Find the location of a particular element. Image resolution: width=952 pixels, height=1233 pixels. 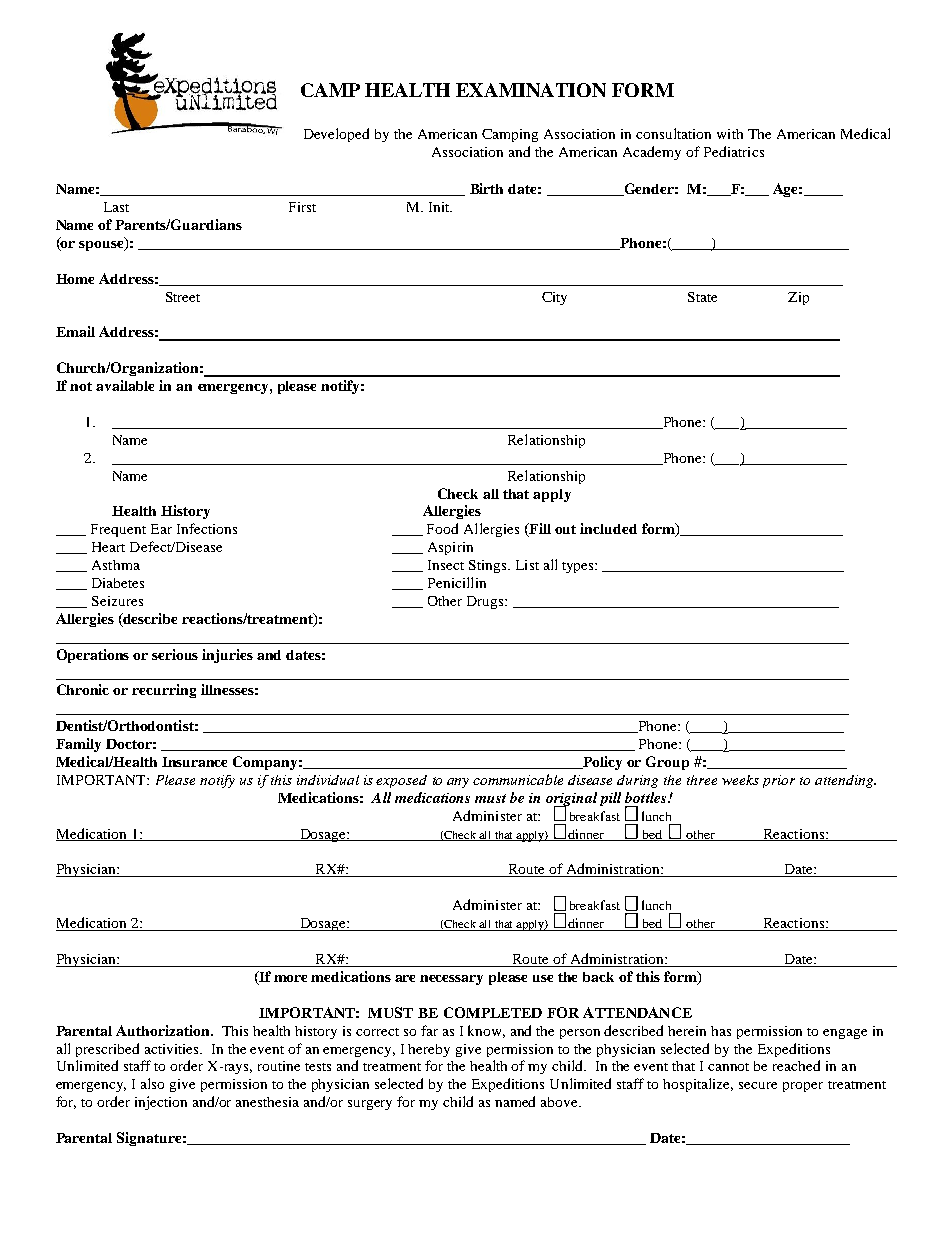

also is located at coordinates (152, 1083).
